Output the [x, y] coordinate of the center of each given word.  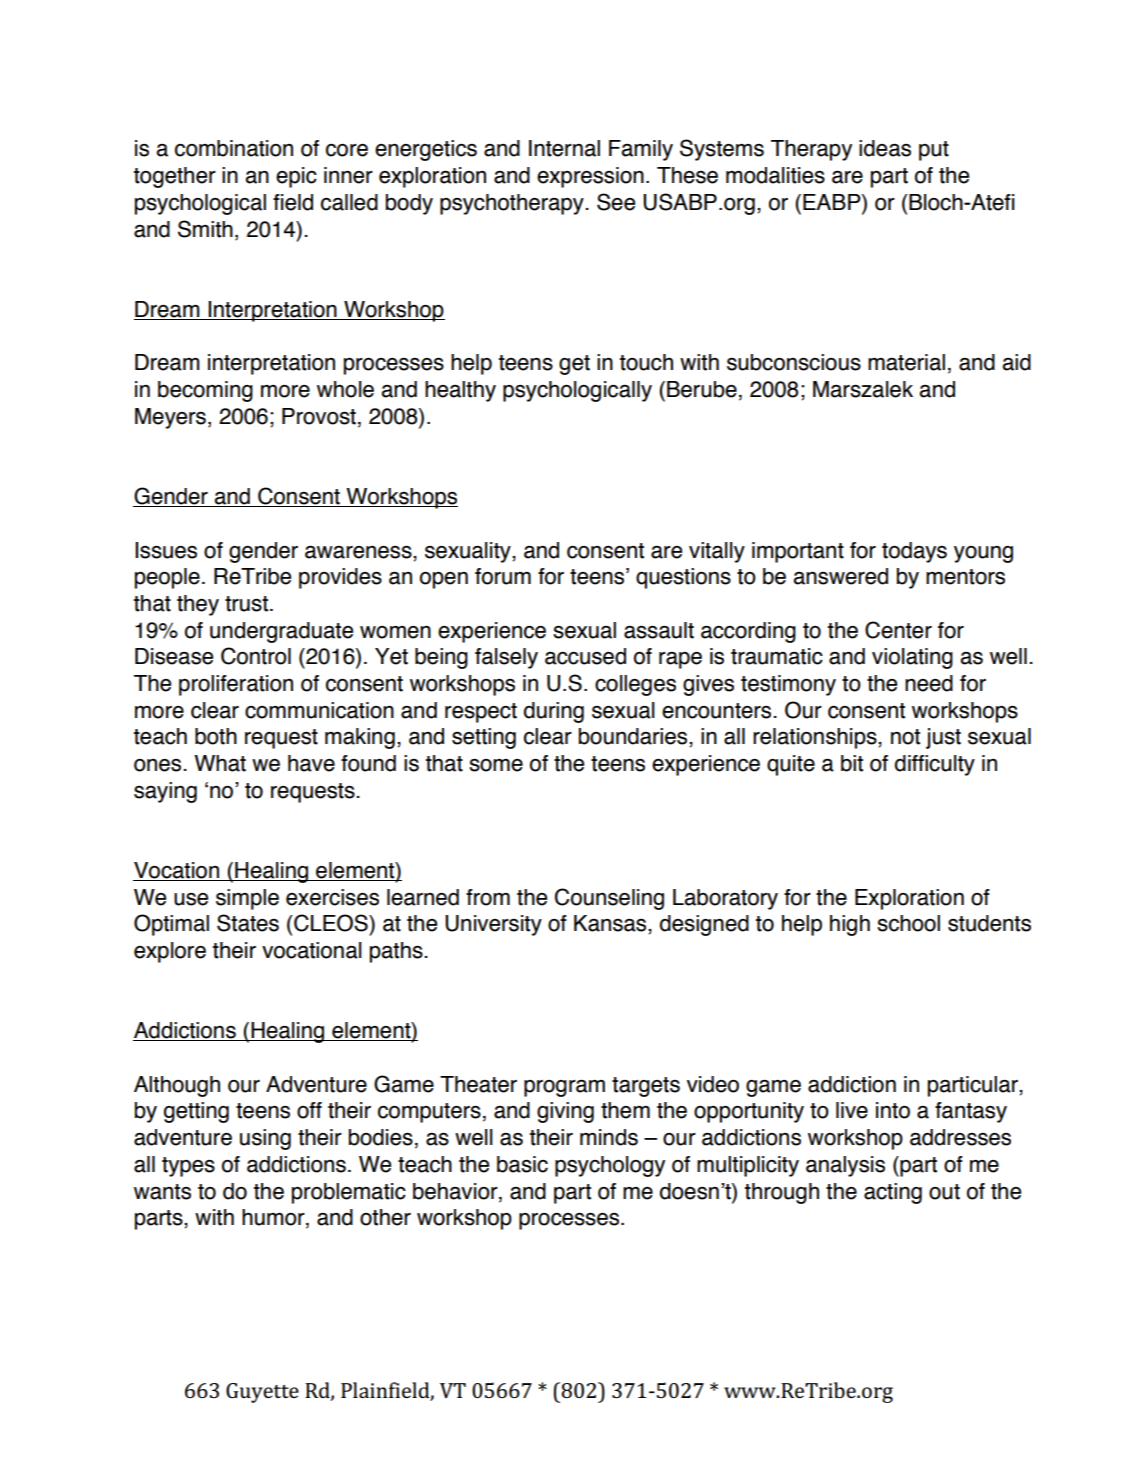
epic [296, 177]
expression [590, 177]
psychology [610, 1166]
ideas [885, 148]
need [929, 683]
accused [585, 656]
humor [274, 1218]
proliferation [236, 685]
